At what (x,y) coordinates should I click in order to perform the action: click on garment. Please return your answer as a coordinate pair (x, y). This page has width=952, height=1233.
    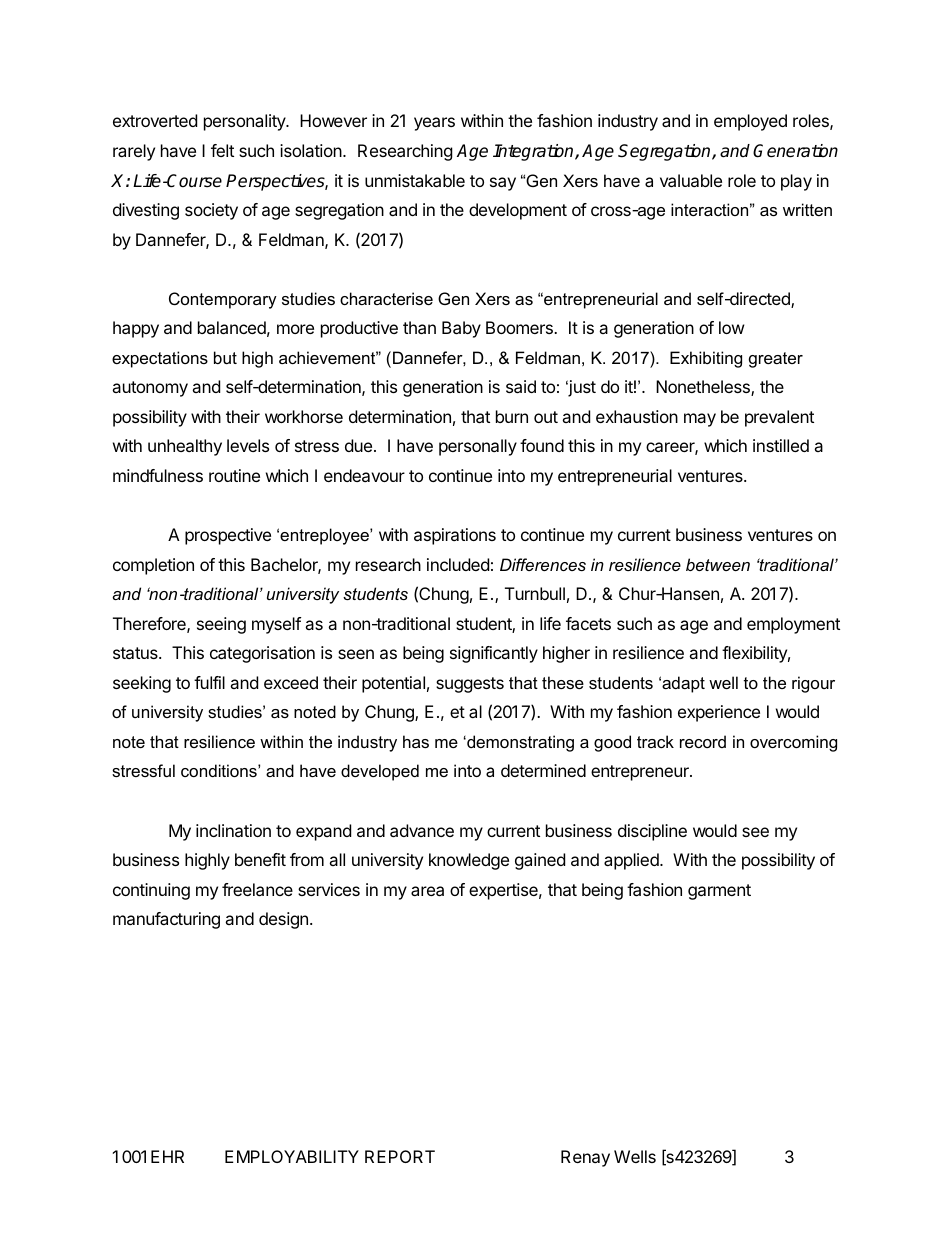
    Looking at the image, I should click on (719, 892).
